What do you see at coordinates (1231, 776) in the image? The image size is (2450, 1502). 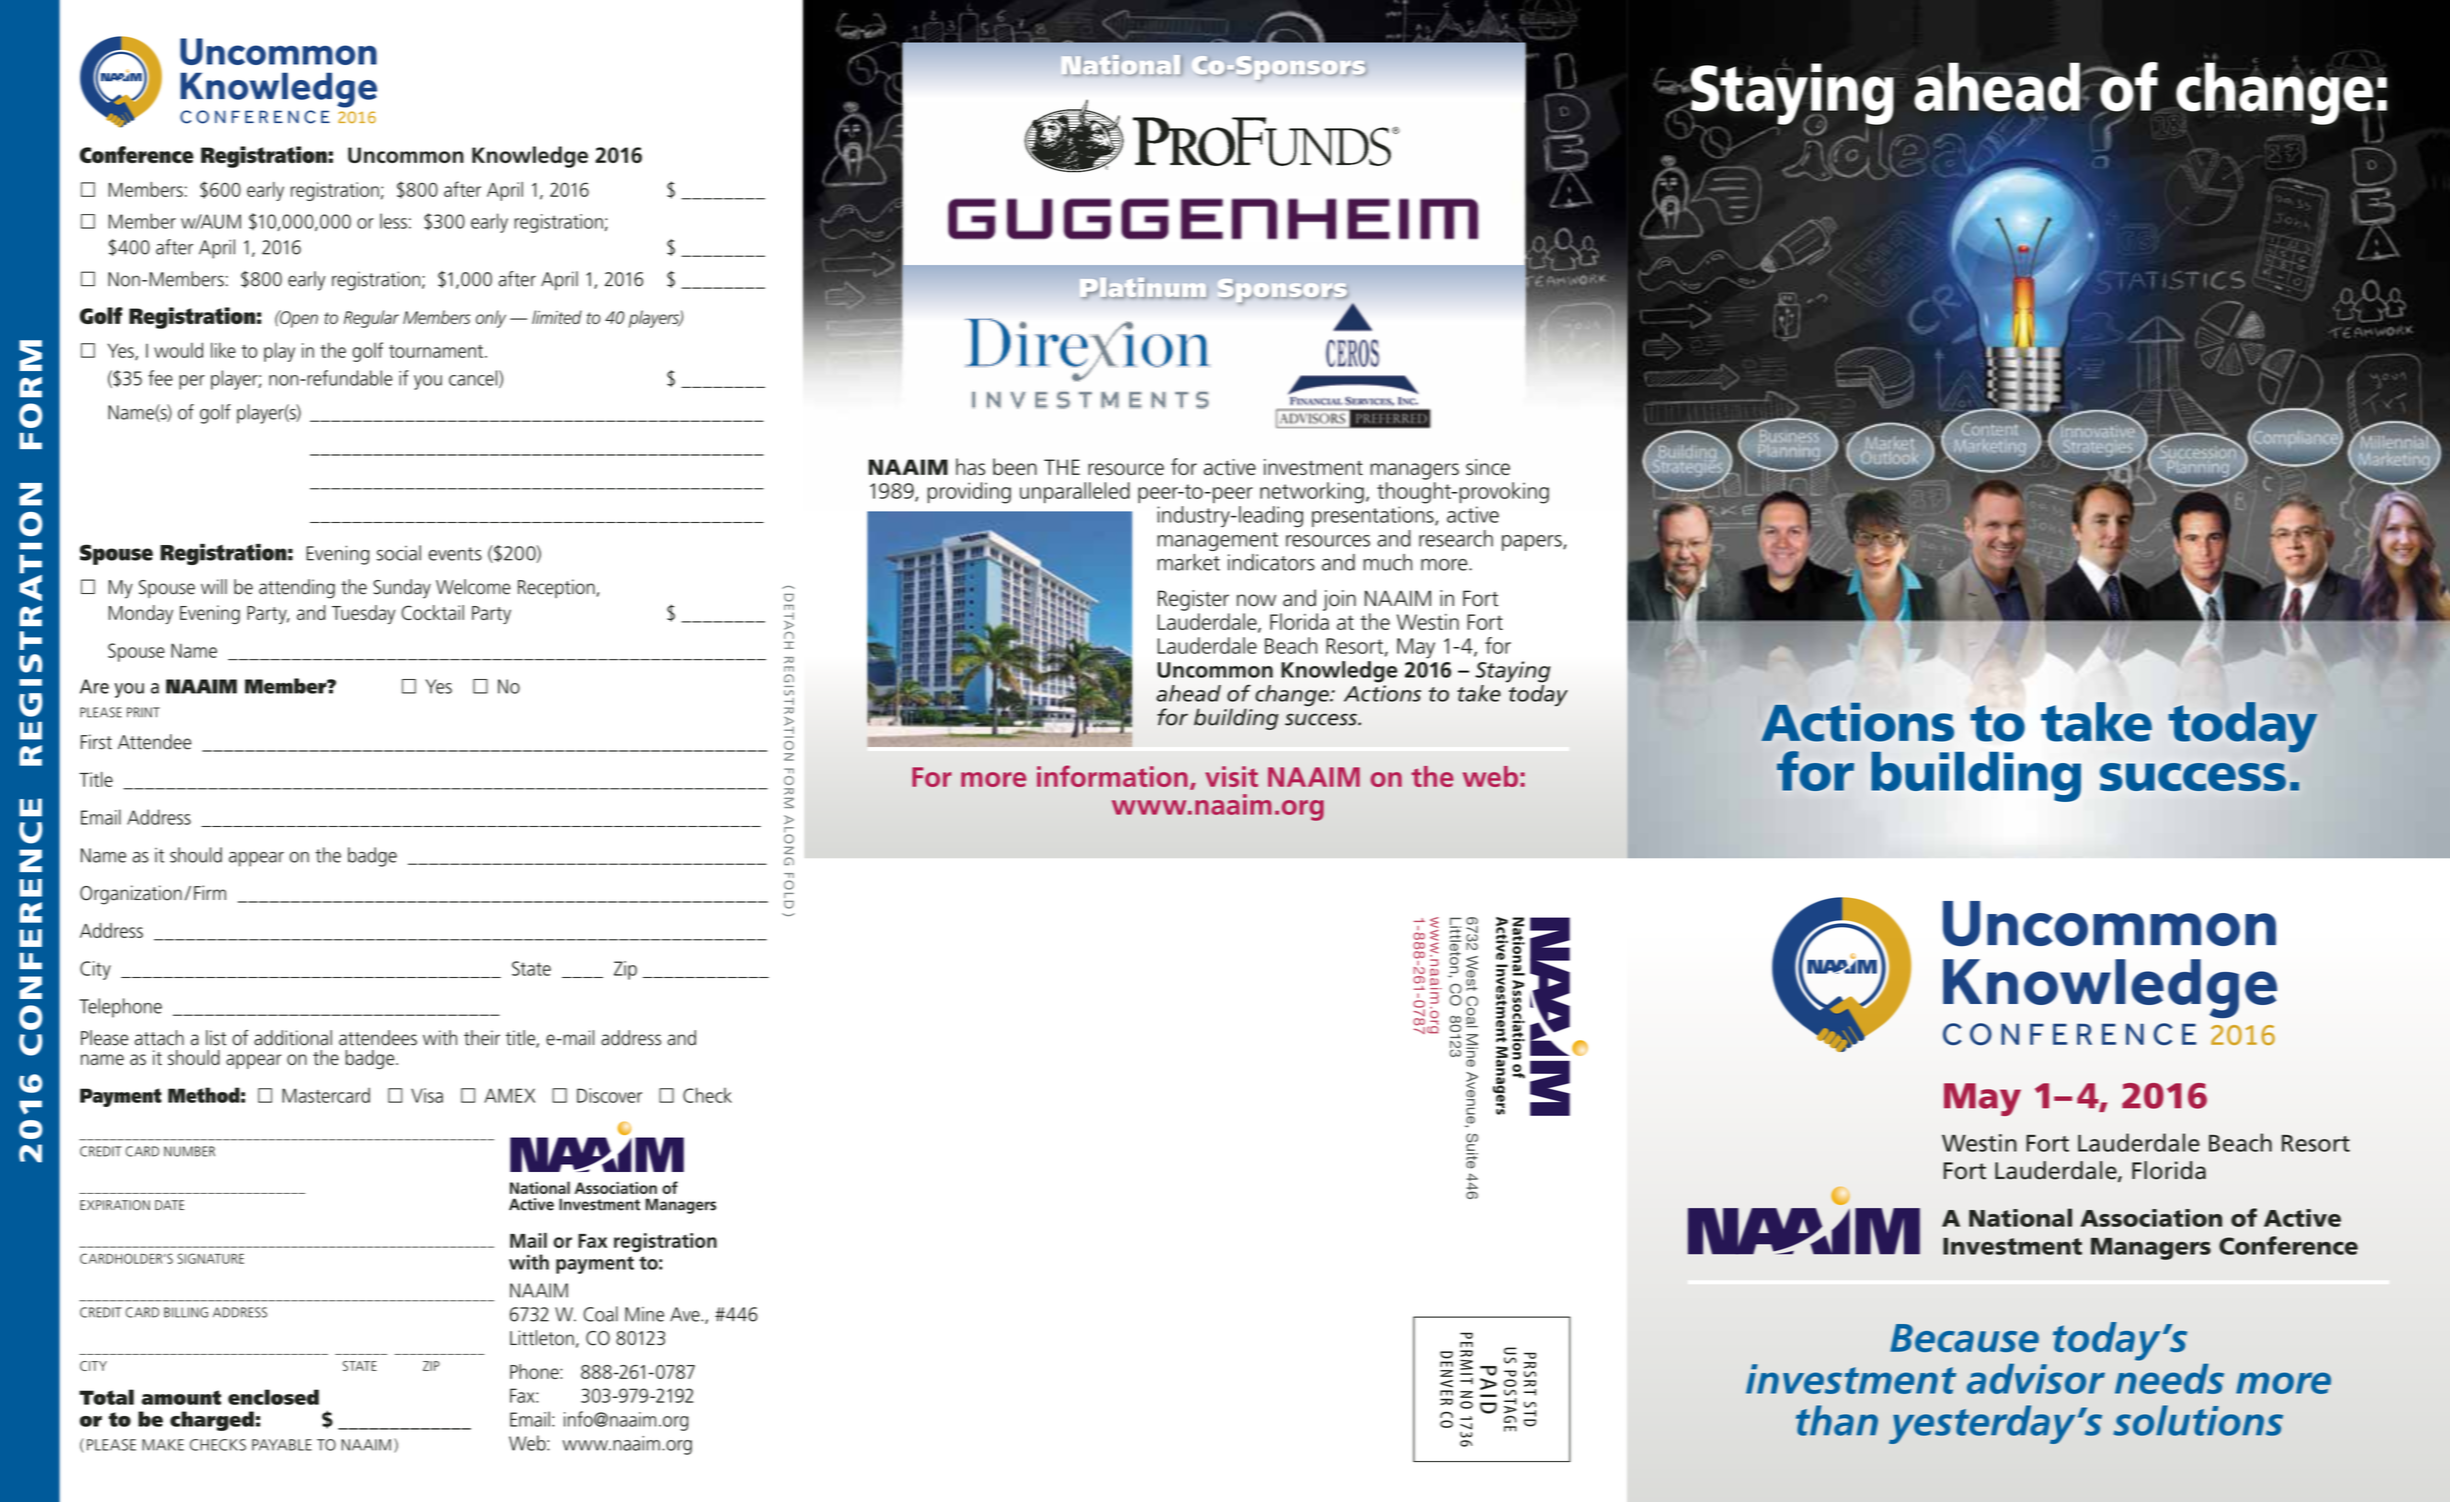 I see `visit` at bounding box center [1231, 776].
